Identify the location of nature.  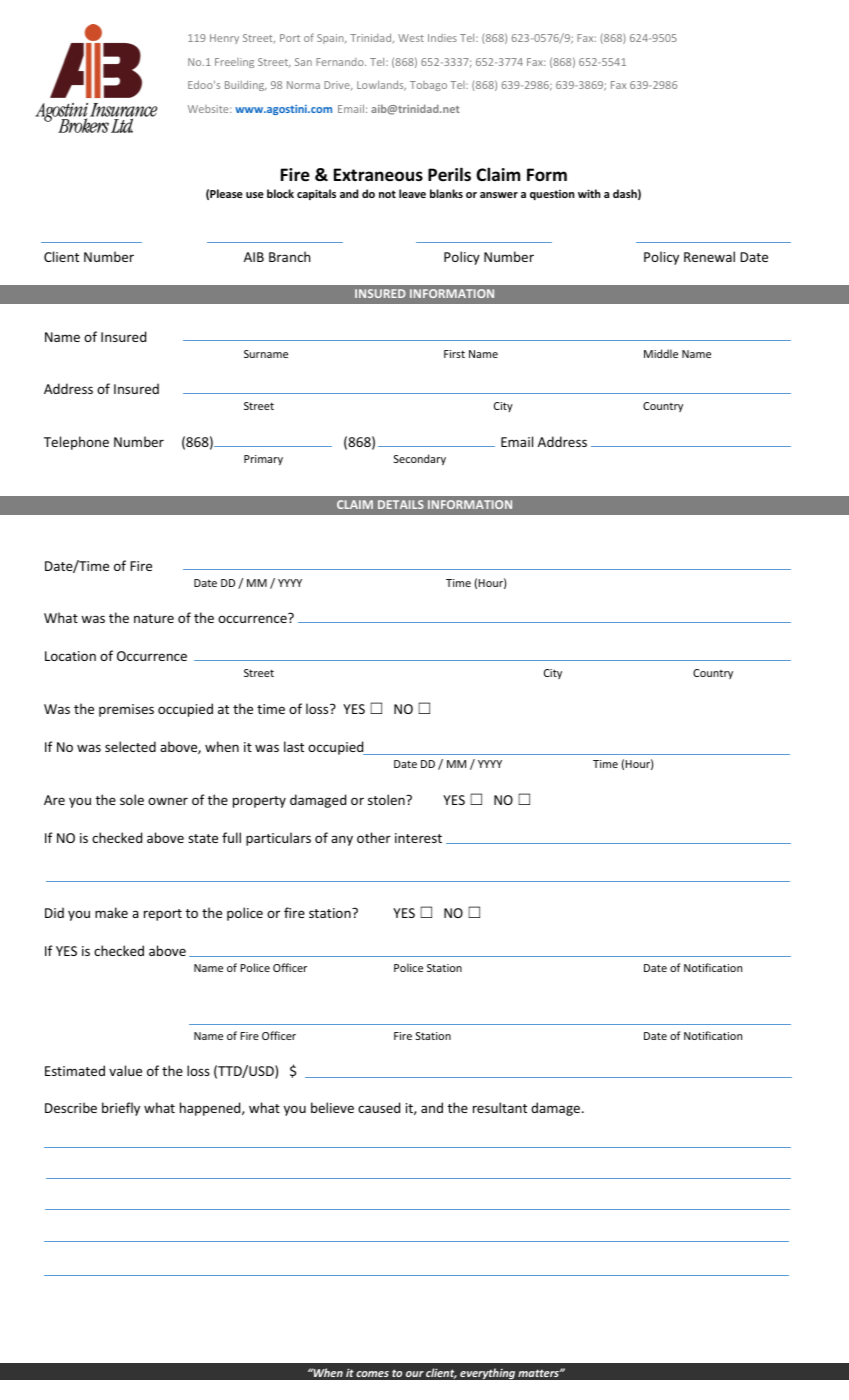
(154, 618).
